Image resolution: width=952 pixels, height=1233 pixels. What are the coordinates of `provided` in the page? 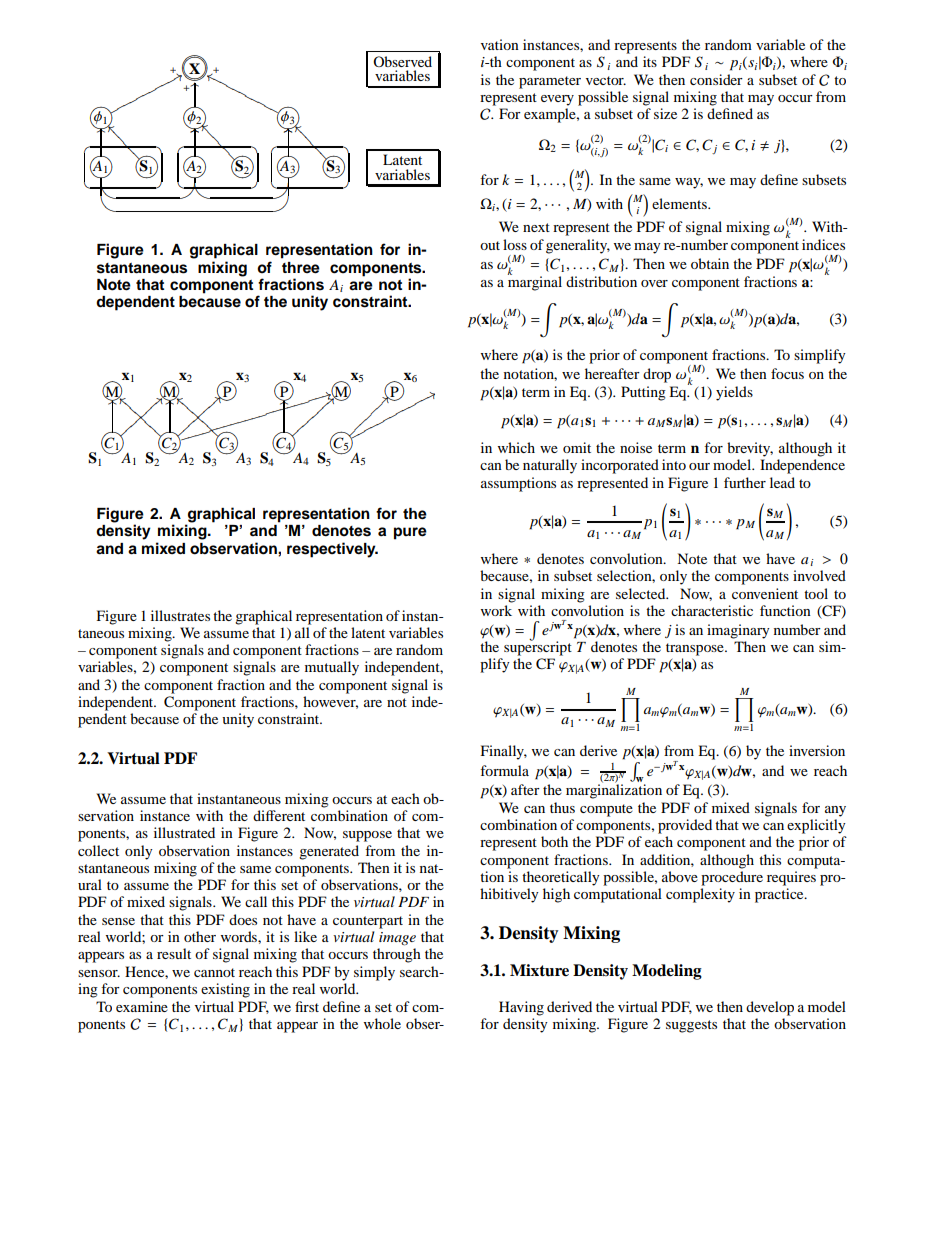 It's located at (685, 826).
